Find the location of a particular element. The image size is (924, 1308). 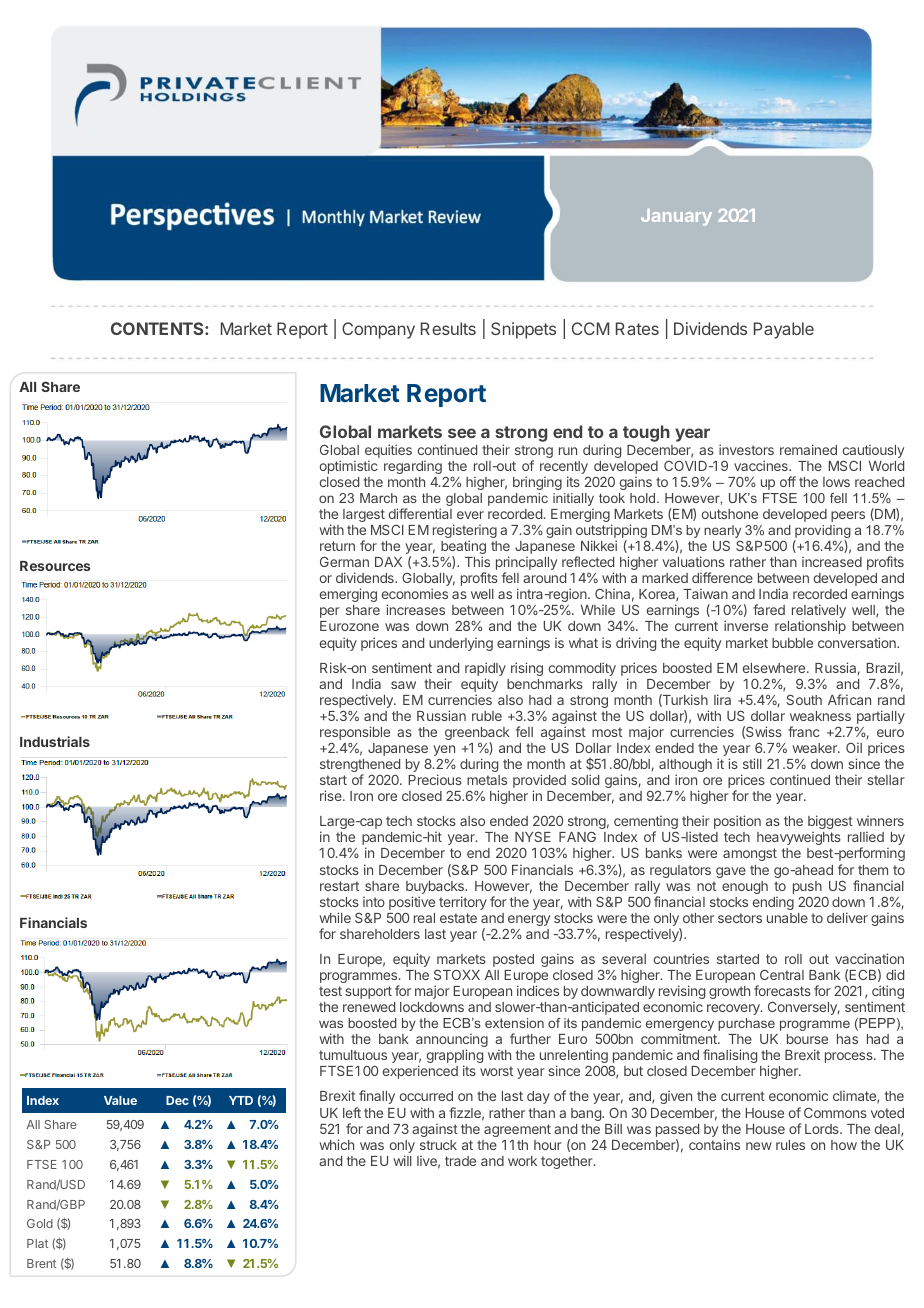

Gold is located at coordinates (40, 1223).
